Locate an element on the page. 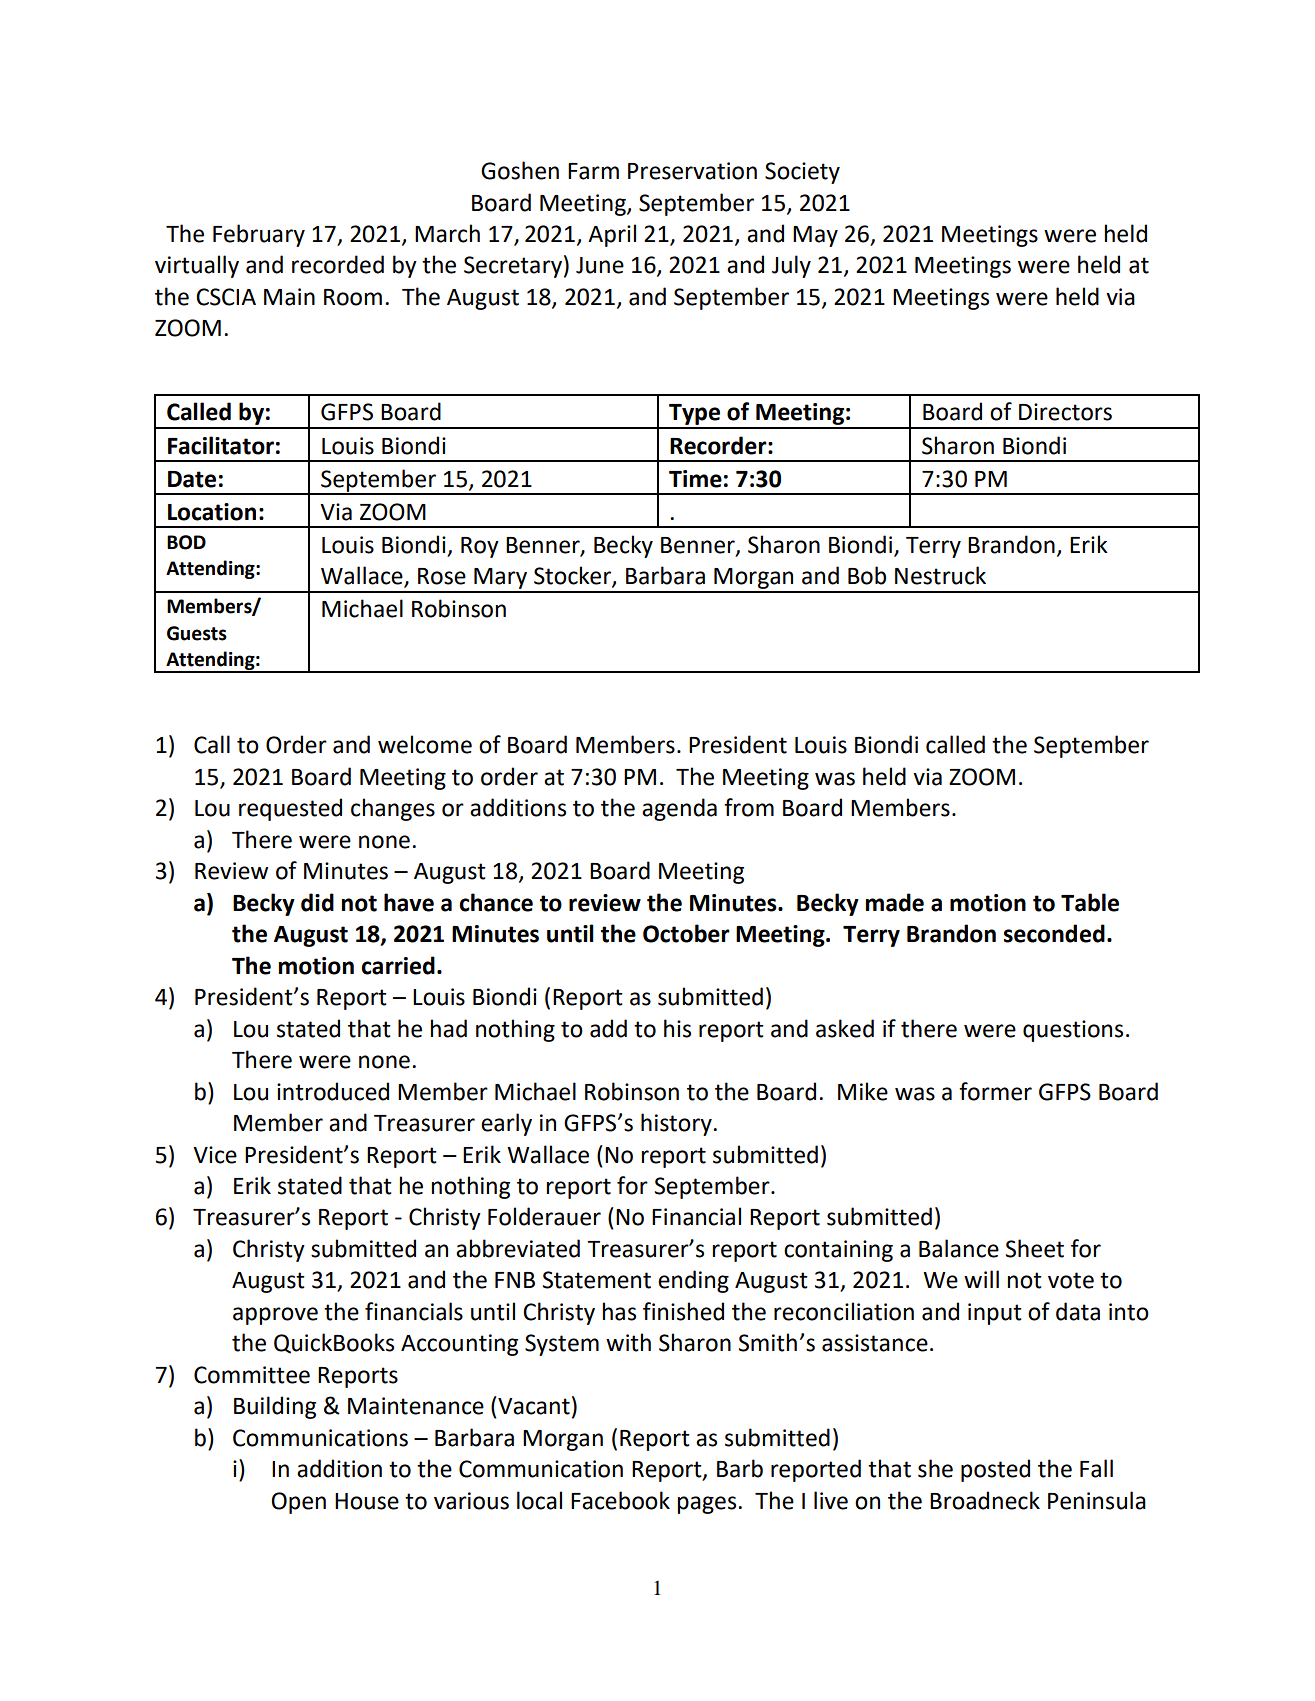 The image size is (1315, 1701). February is located at coordinates (259, 235).
